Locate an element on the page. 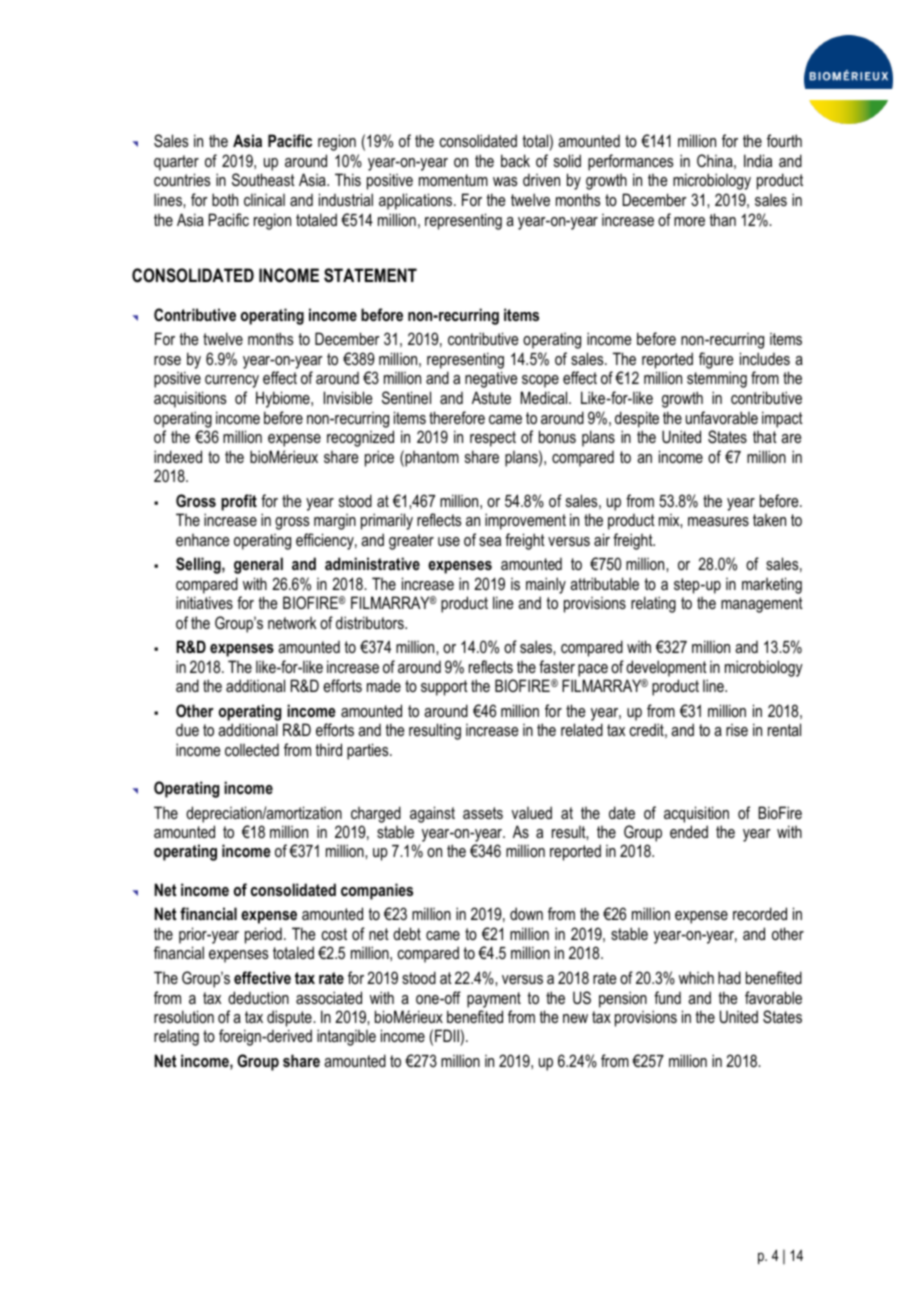  Southeast is located at coordinates (263, 179).
